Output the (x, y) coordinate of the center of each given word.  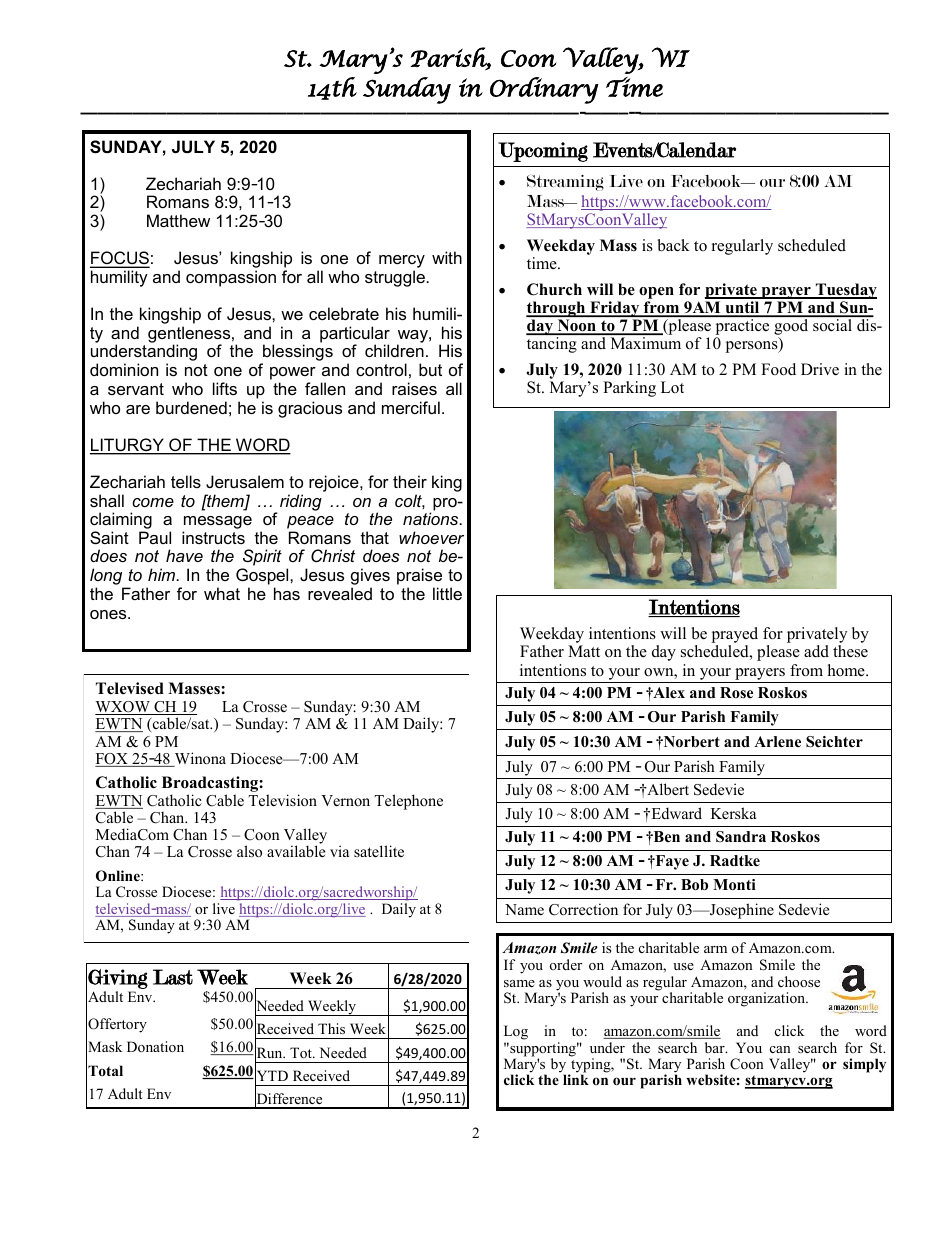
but (430, 369)
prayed (734, 636)
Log (516, 1032)
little (447, 593)
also (249, 851)
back (674, 245)
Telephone (408, 802)
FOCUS (120, 259)
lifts (225, 388)
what (222, 593)
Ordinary (544, 90)
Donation (155, 1046)
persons (752, 347)
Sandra (741, 837)
